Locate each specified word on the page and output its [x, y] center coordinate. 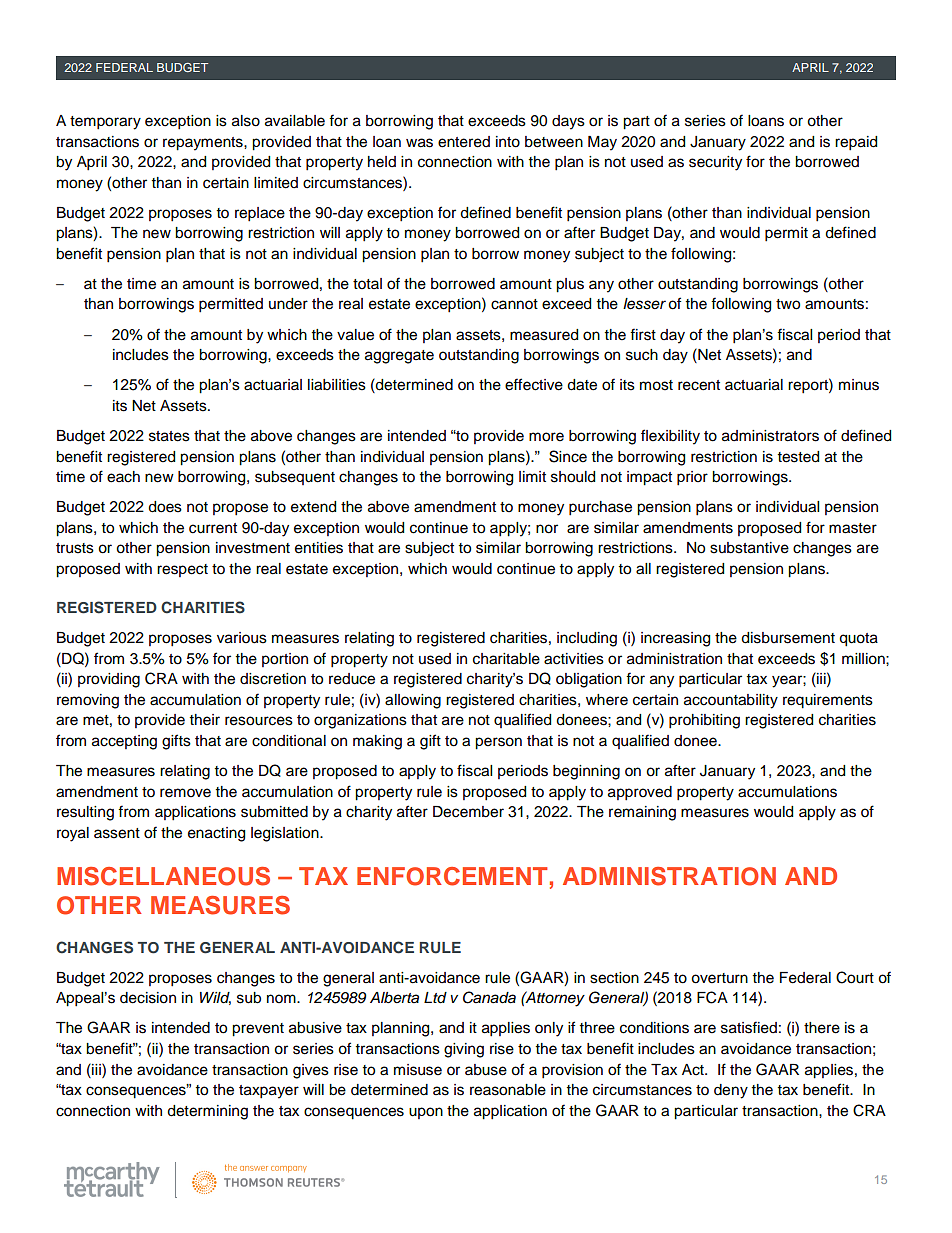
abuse [486, 1070]
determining [207, 1112]
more [546, 437]
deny [731, 1091]
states [169, 436]
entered [464, 142]
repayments [204, 144]
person [498, 743]
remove [185, 793]
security [715, 163]
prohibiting [704, 721]
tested [798, 457]
